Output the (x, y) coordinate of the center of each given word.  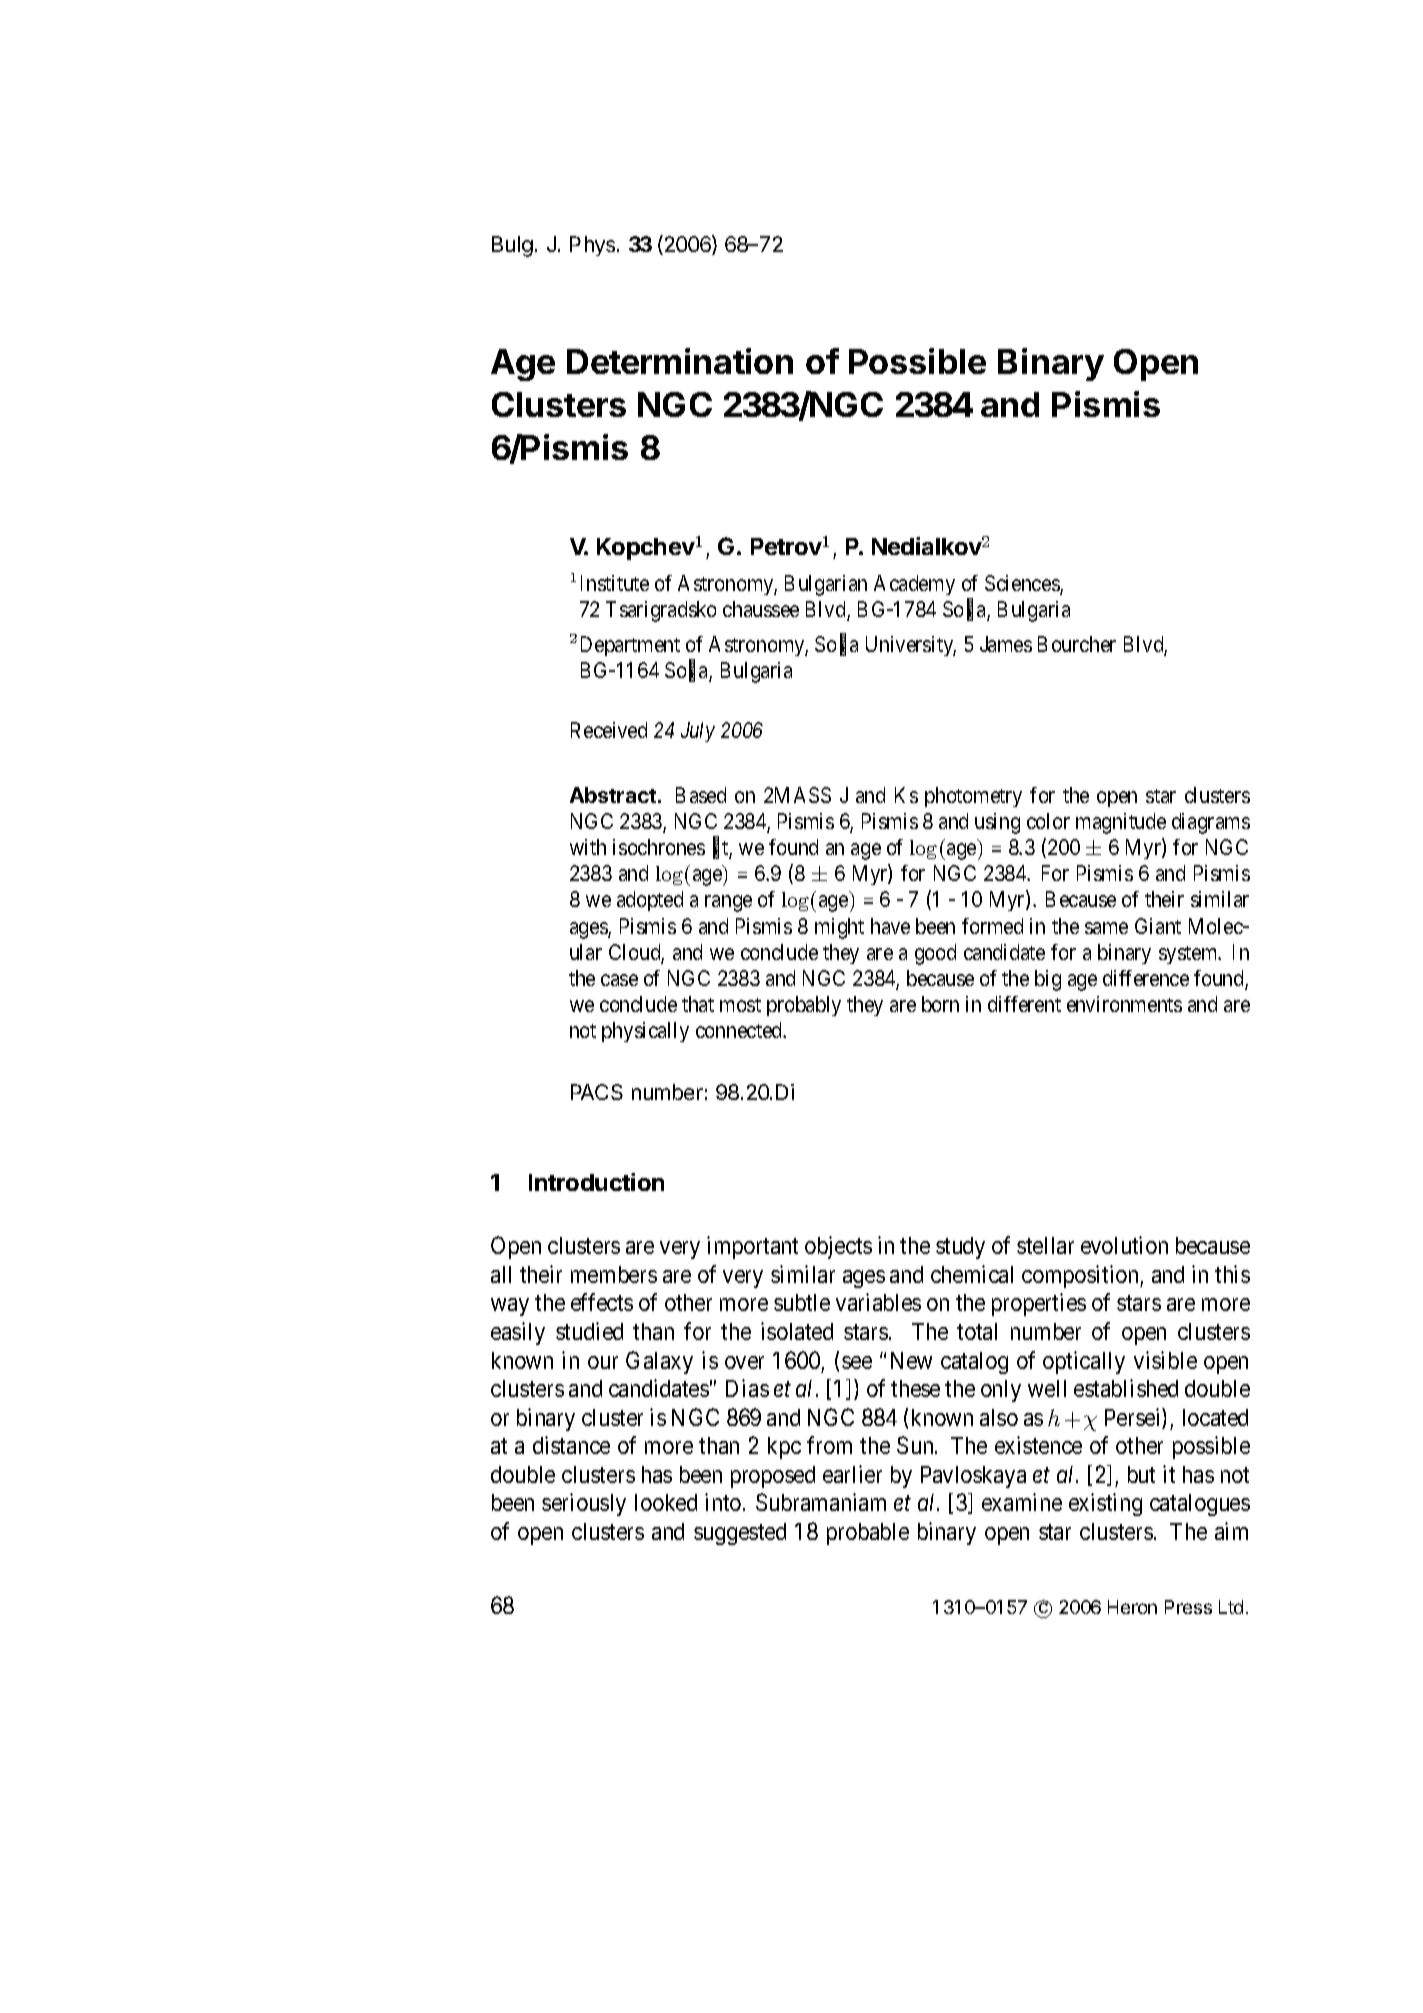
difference (1146, 978)
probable (868, 1534)
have (890, 926)
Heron (1132, 1607)
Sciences (1023, 584)
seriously (584, 1504)
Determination (680, 361)
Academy (914, 585)
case (619, 980)
